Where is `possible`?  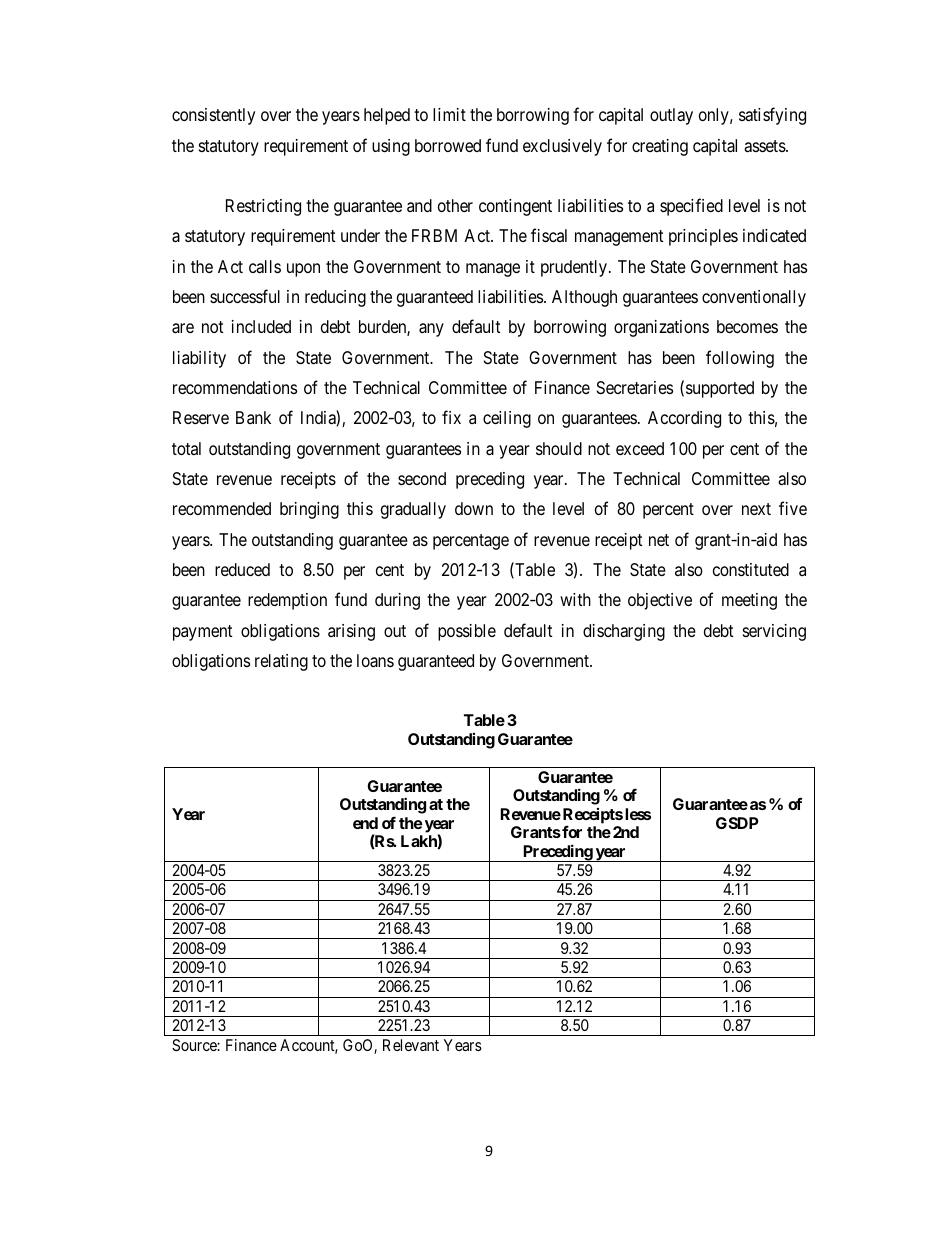 possible is located at coordinates (467, 632).
